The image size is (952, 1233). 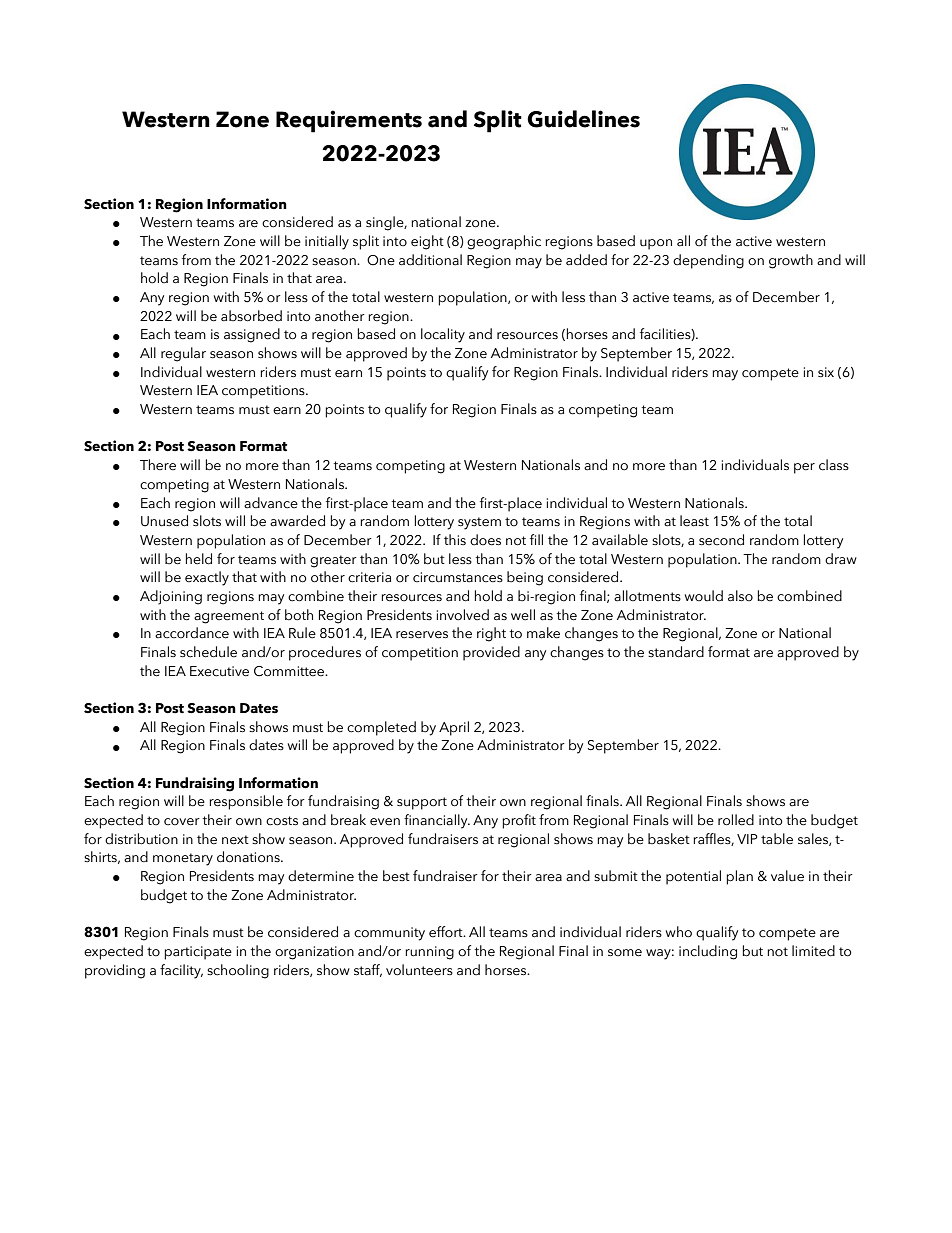 I want to click on regular, so click(x=183, y=354).
